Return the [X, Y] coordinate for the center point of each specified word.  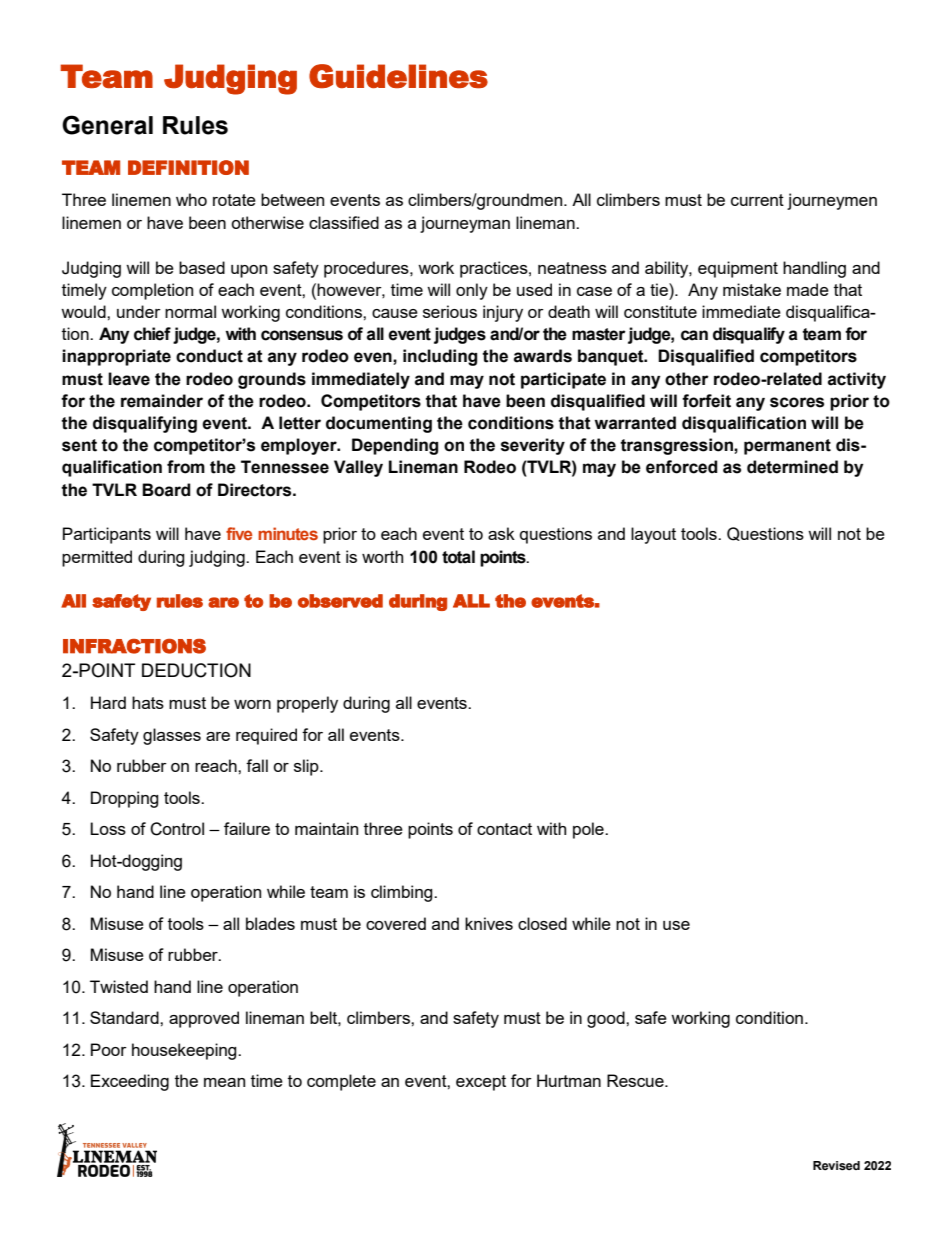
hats [148, 702]
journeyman [465, 224]
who [191, 199]
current [757, 200]
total [458, 557]
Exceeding [130, 1082]
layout [653, 535]
